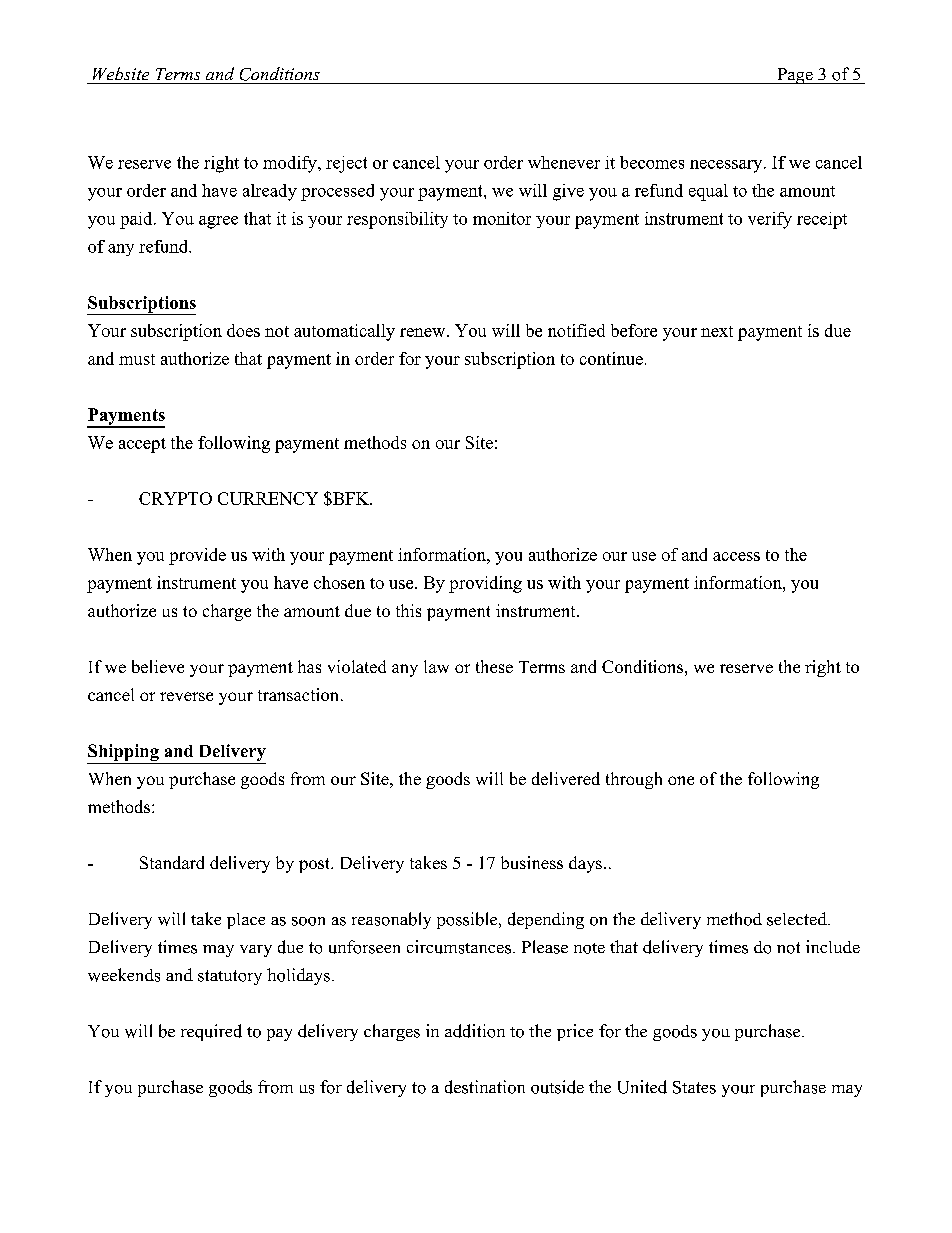  Describe the element at coordinates (291, 164) in the screenshot. I see `modify` at that location.
